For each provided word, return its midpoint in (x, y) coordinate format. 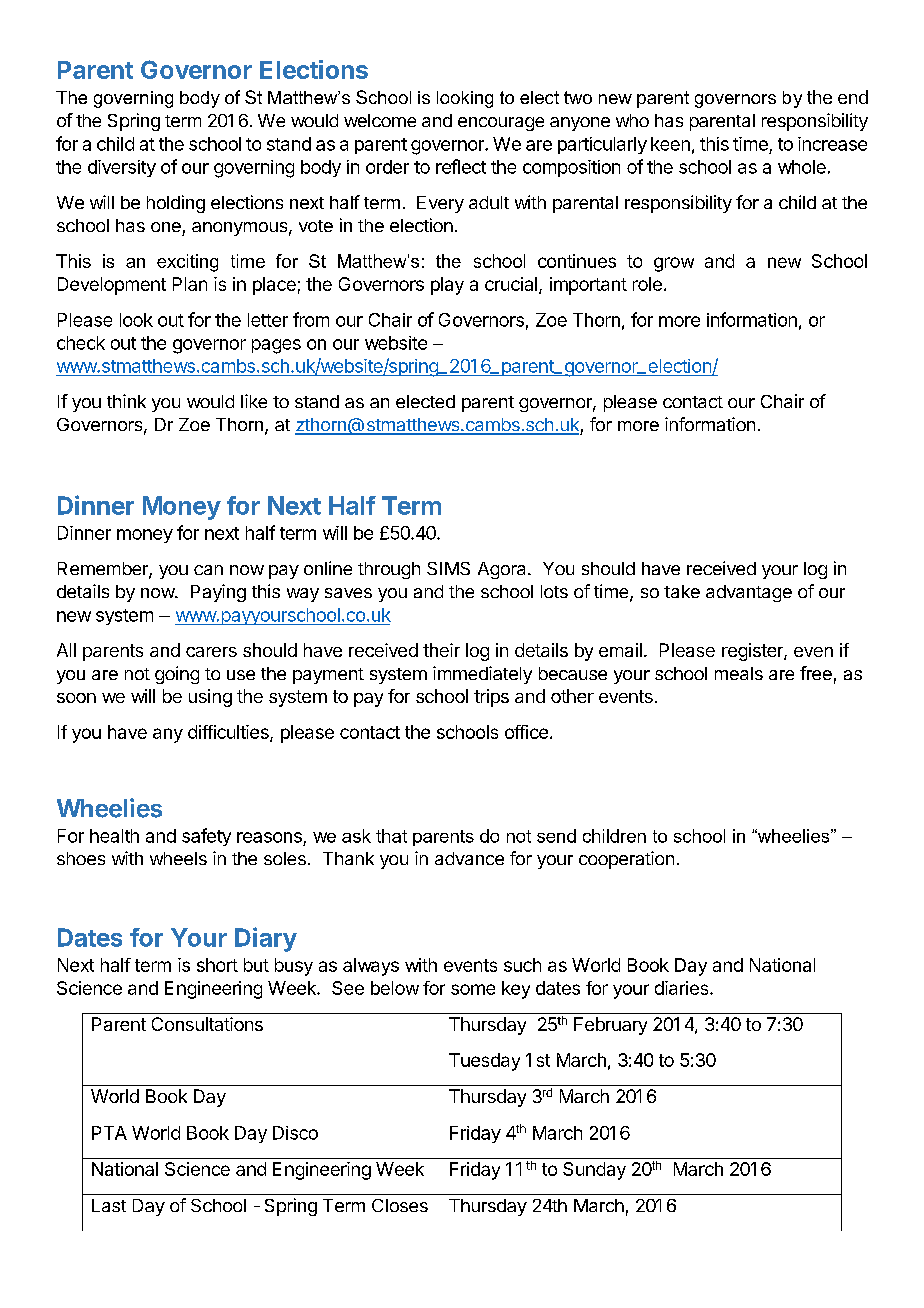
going (177, 675)
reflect (461, 166)
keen (670, 144)
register (753, 652)
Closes (400, 1205)
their (441, 650)
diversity (122, 168)
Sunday (594, 1171)
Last (109, 1205)
